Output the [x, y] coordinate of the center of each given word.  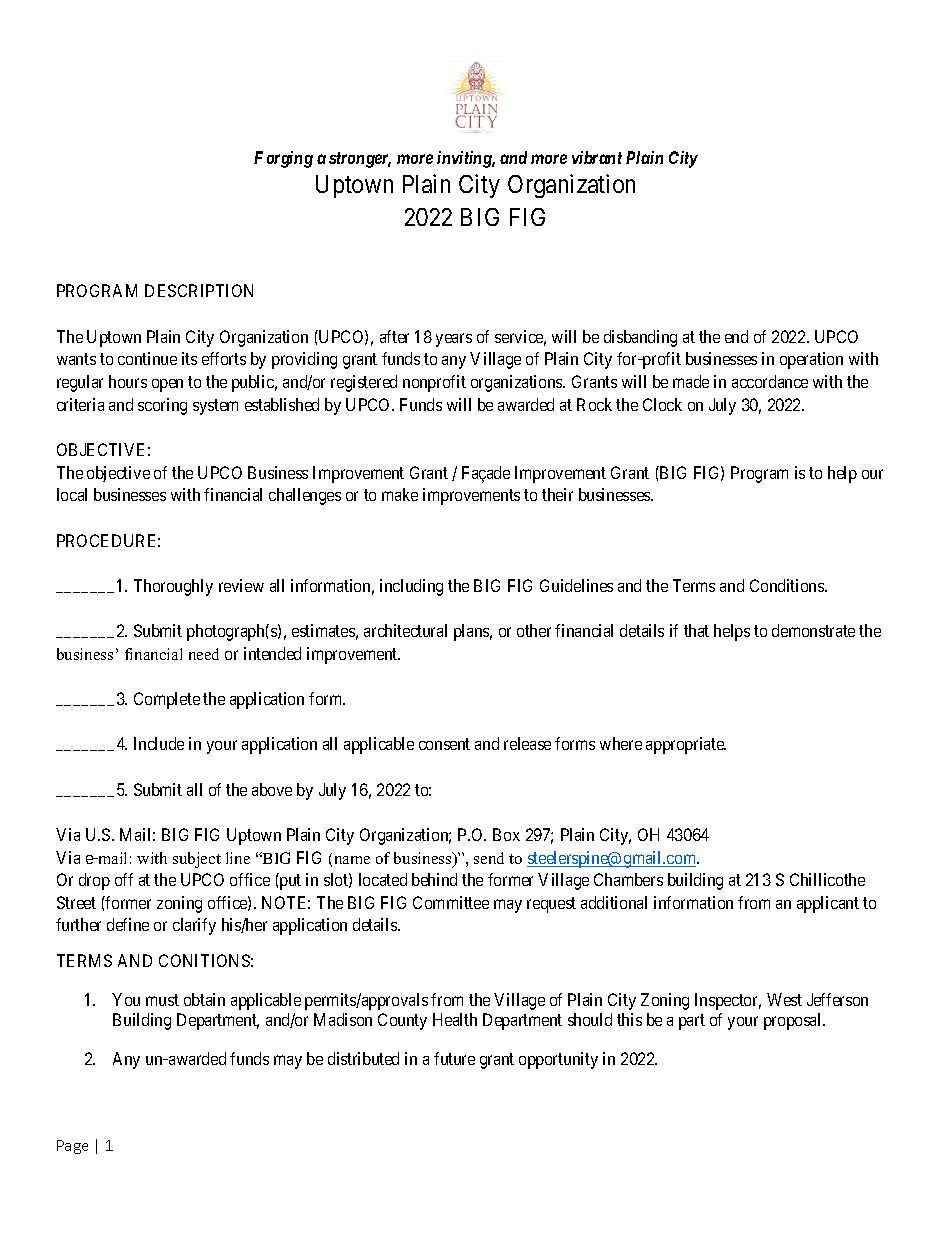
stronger [360, 160]
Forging [283, 159]
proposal [794, 1021]
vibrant [597, 157]
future [454, 1058]
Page [72, 1147]
